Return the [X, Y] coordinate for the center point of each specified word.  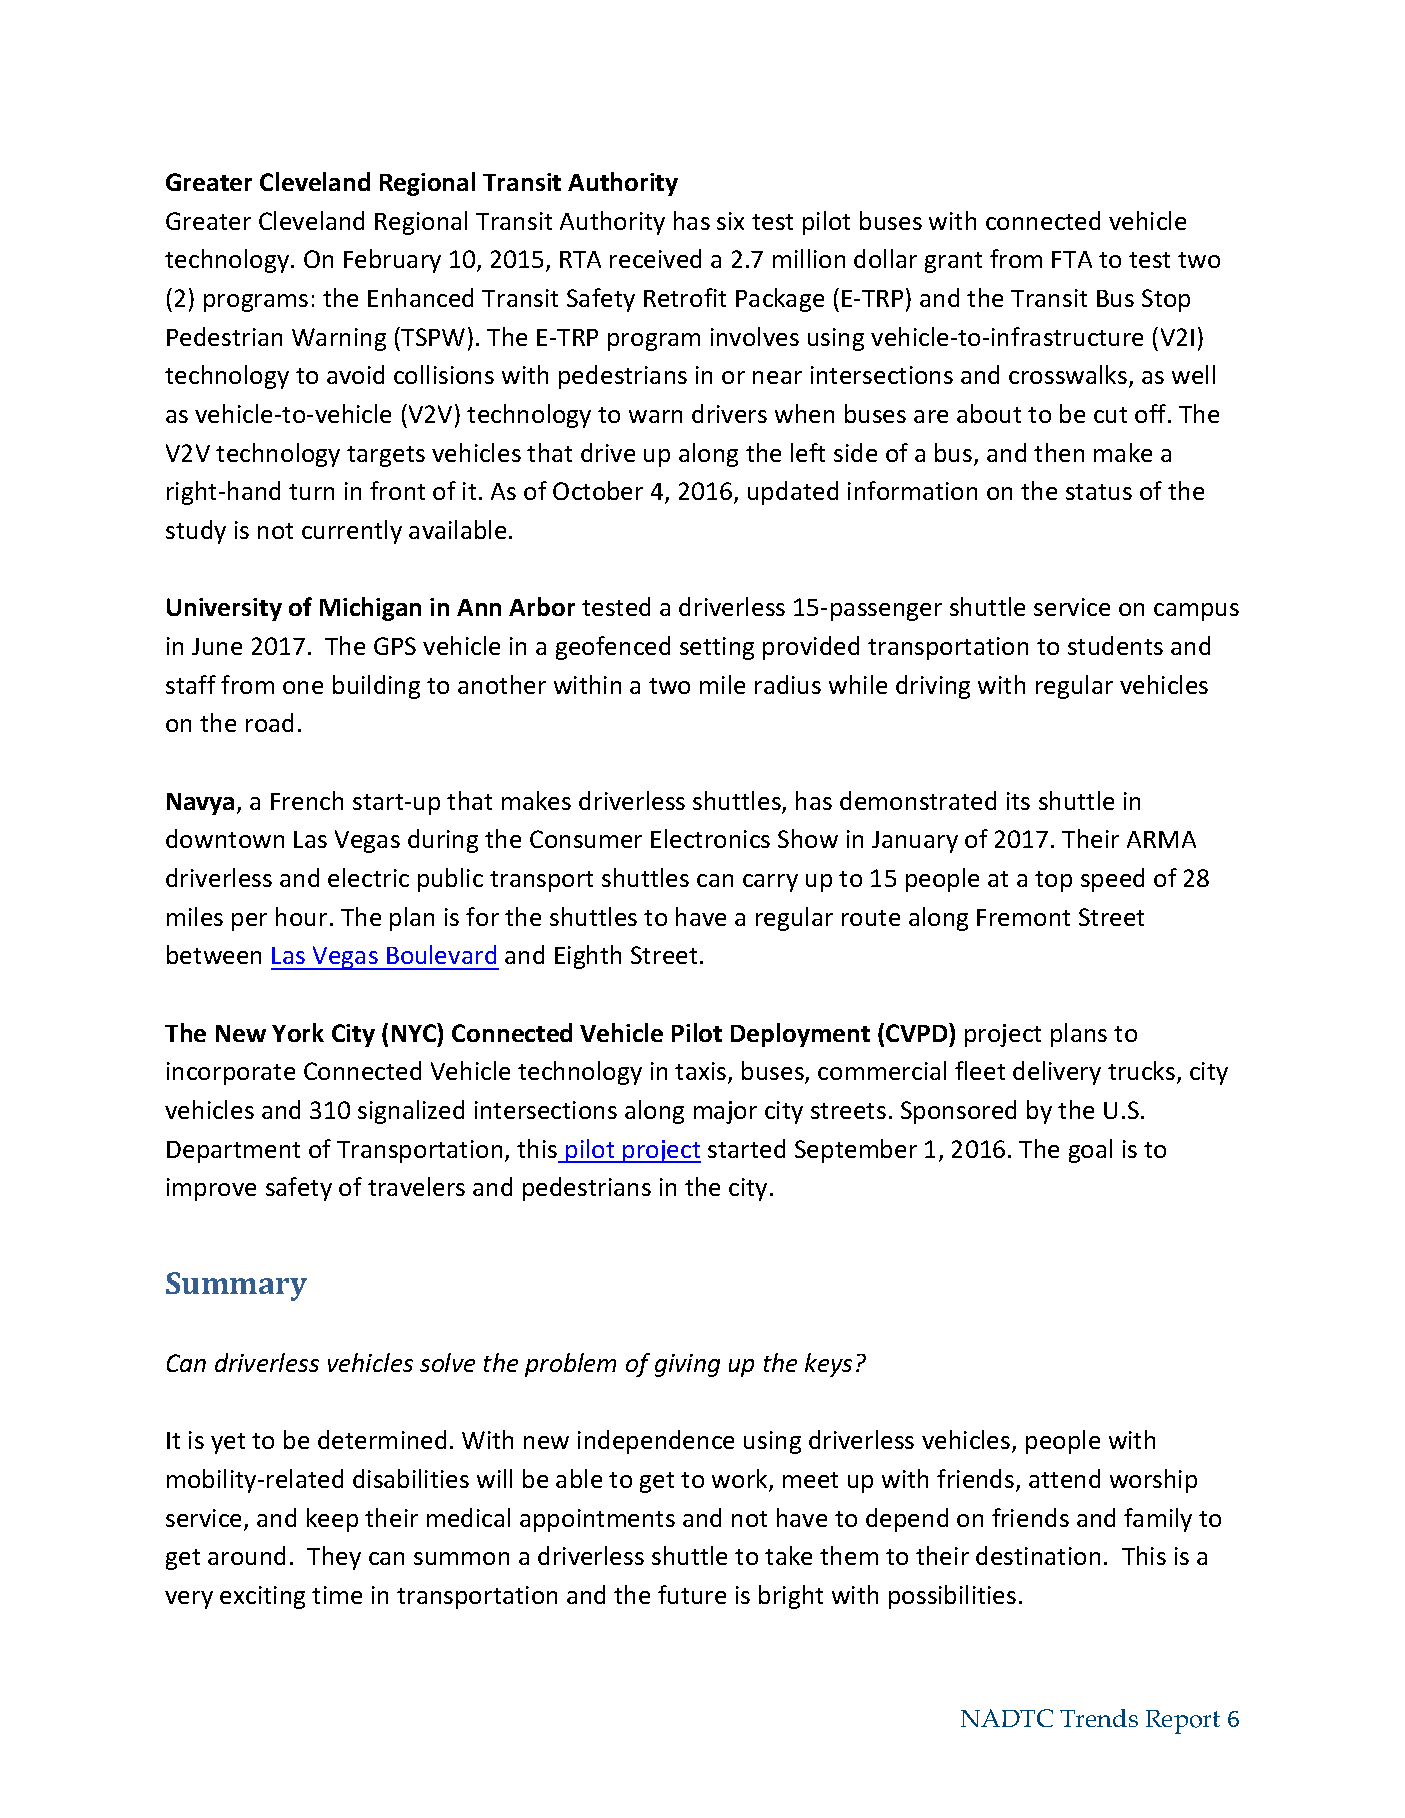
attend [1064, 1478]
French [307, 800]
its [1018, 801]
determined [382, 1439]
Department [233, 1152]
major [725, 1112]
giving [687, 1365]
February [392, 261]
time [337, 1595]
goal [1090, 1151]
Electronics [710, 838]
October [598, 490]
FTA [1072, 259]
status [1099, 492]
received [655, 258]
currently [352, 532]
